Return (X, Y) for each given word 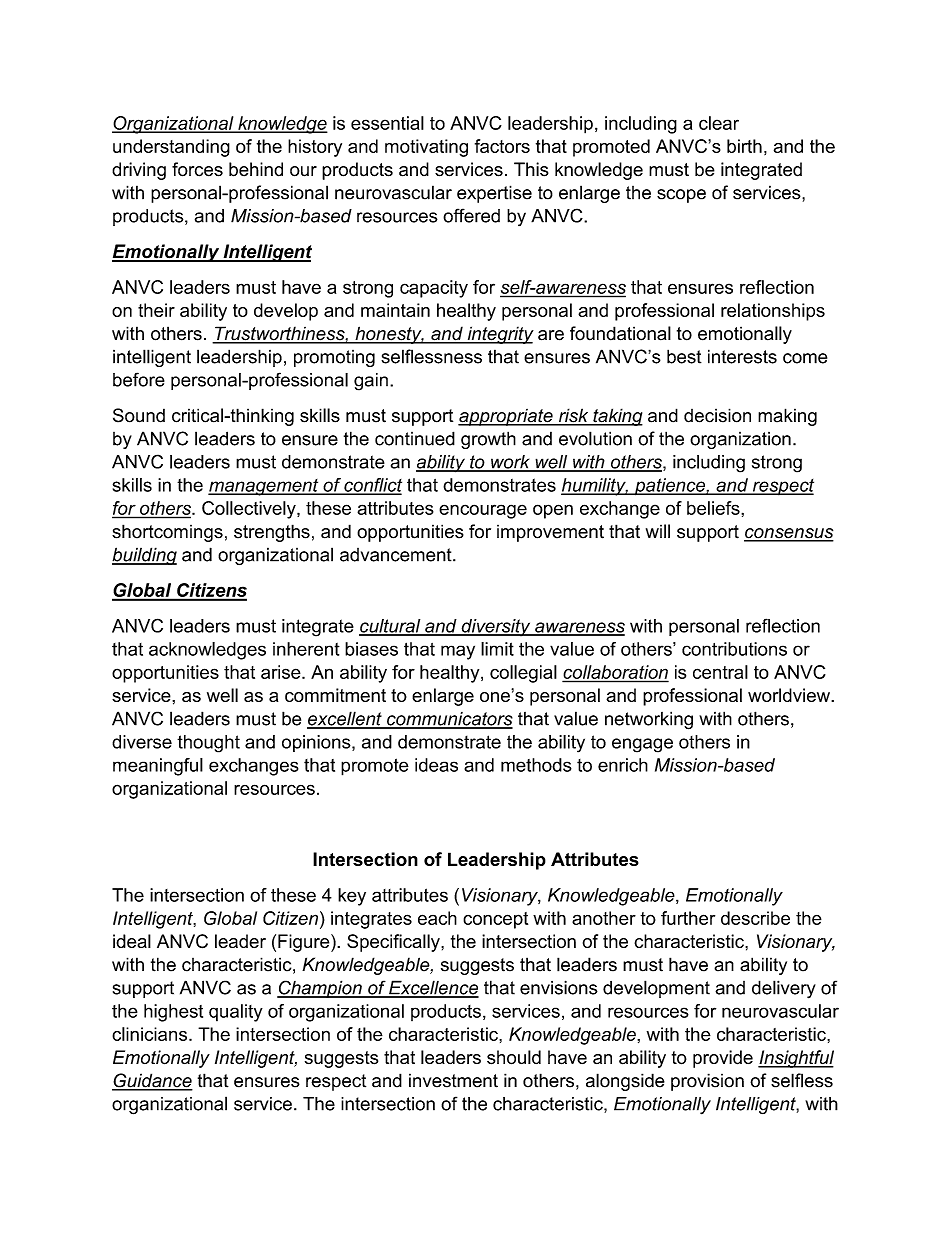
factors (502, 146)
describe (755, 918)
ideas (436, 765)
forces (197, 169)
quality (236, 1013)
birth (744, 146)
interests (742, 356)
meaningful (158, 767)
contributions (734, 649)
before (139, 379)
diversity (496, 628)
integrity (499, 335)
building (144, 556)
